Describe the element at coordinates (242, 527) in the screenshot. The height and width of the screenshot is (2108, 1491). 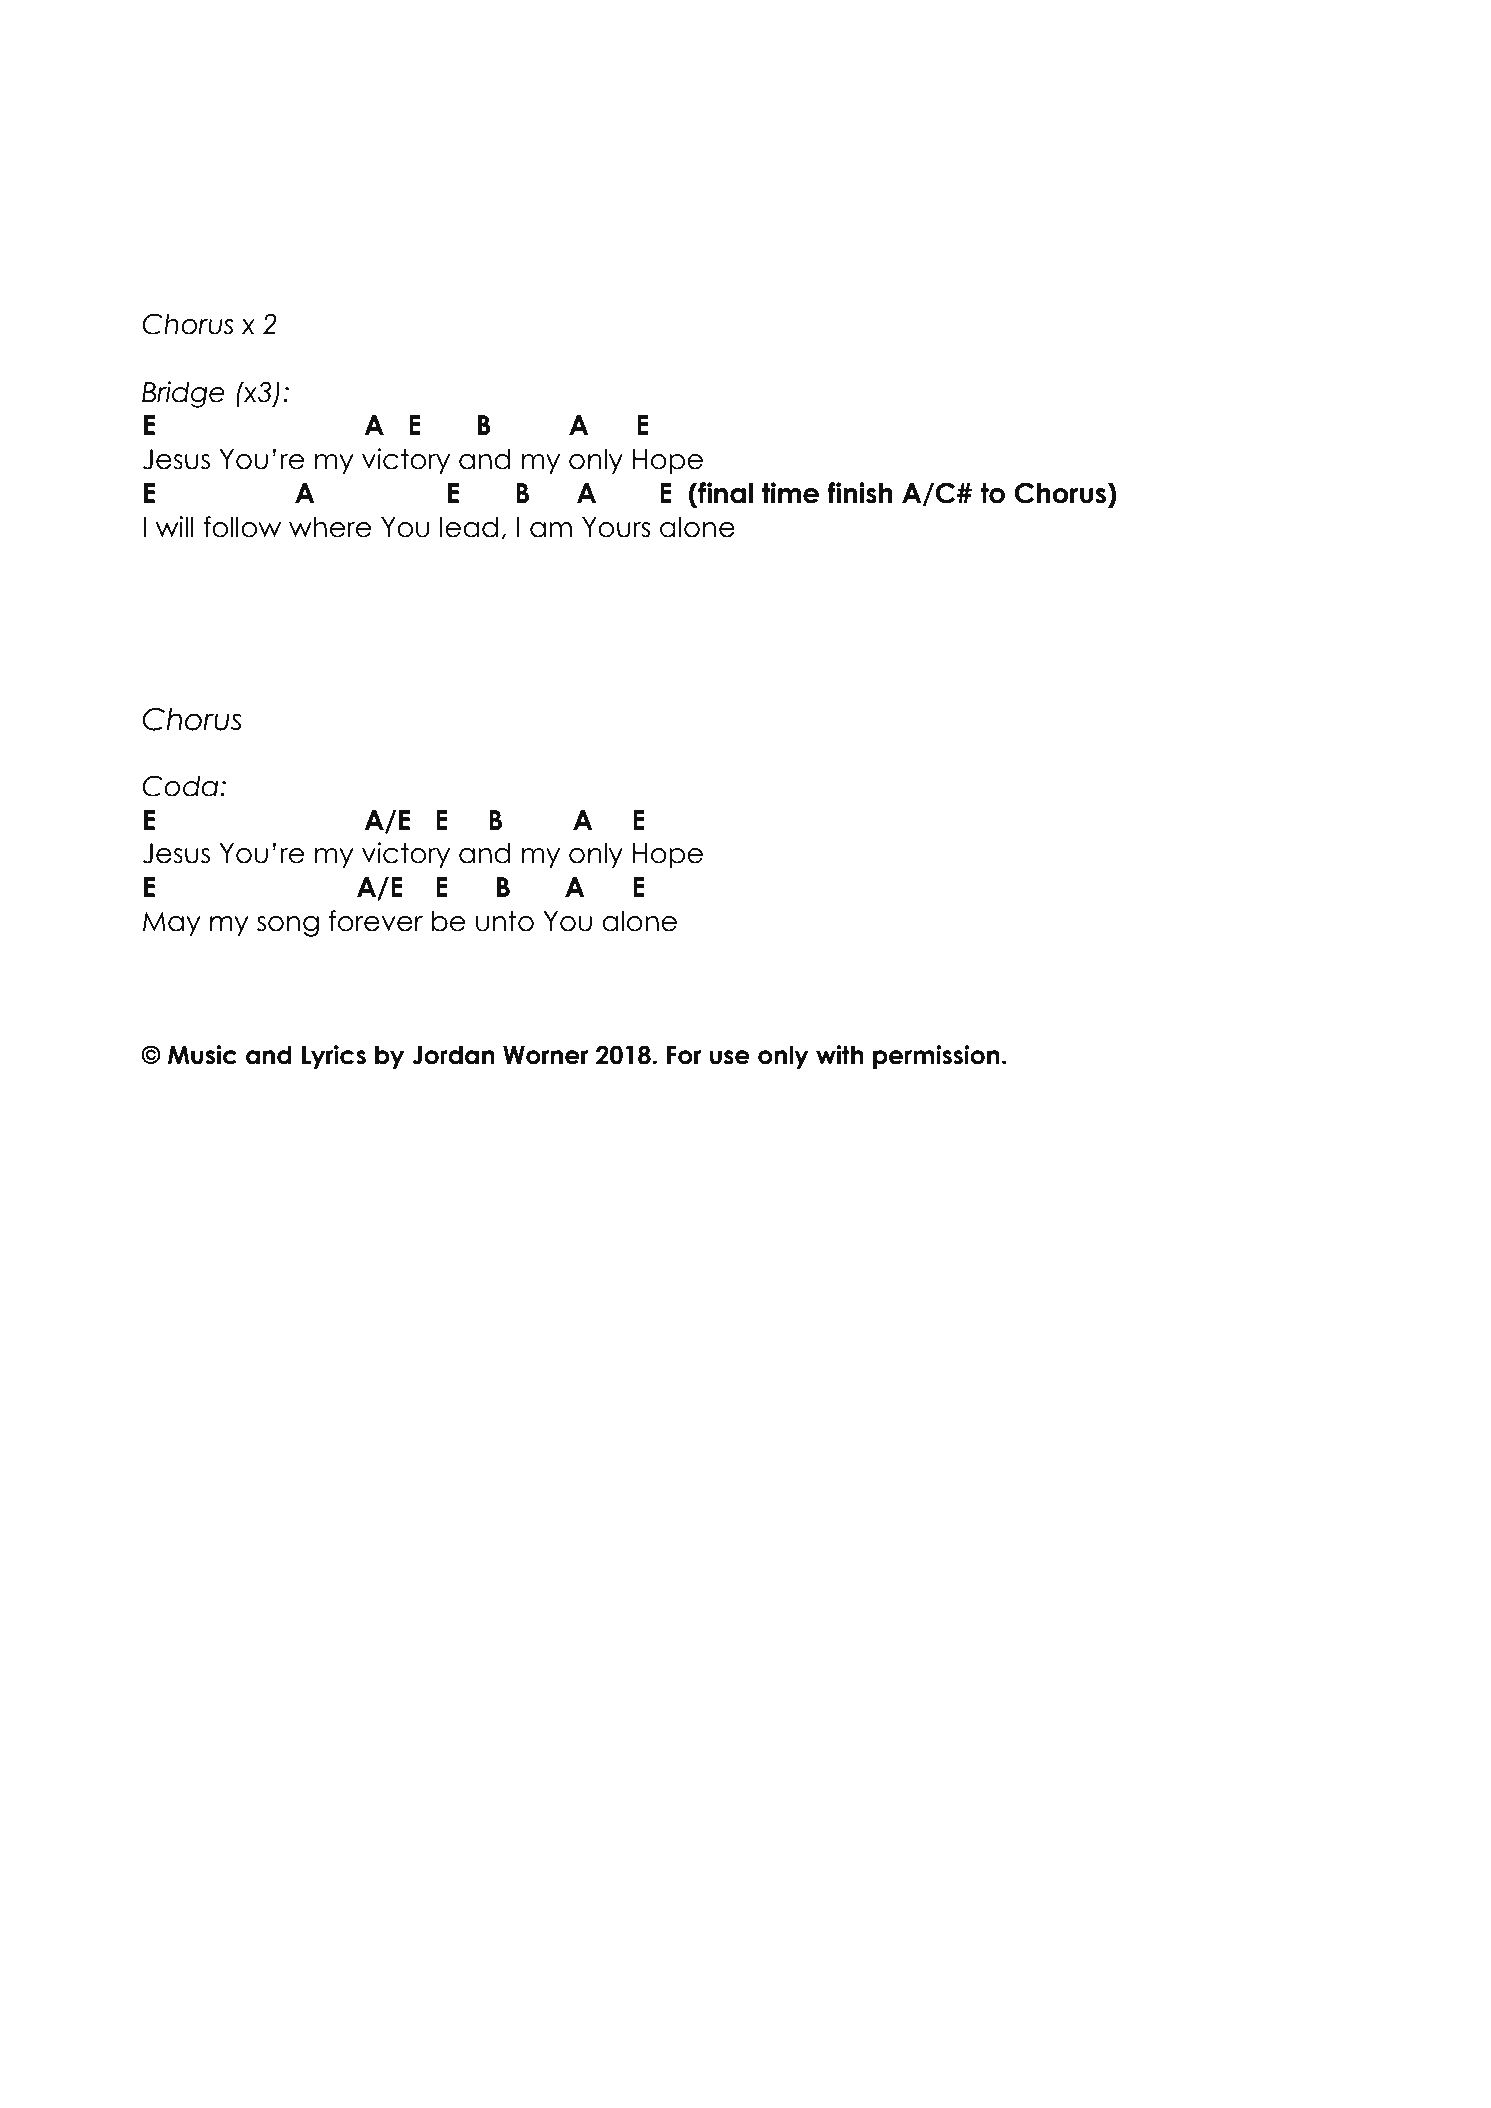
I see `follow` at that location.
